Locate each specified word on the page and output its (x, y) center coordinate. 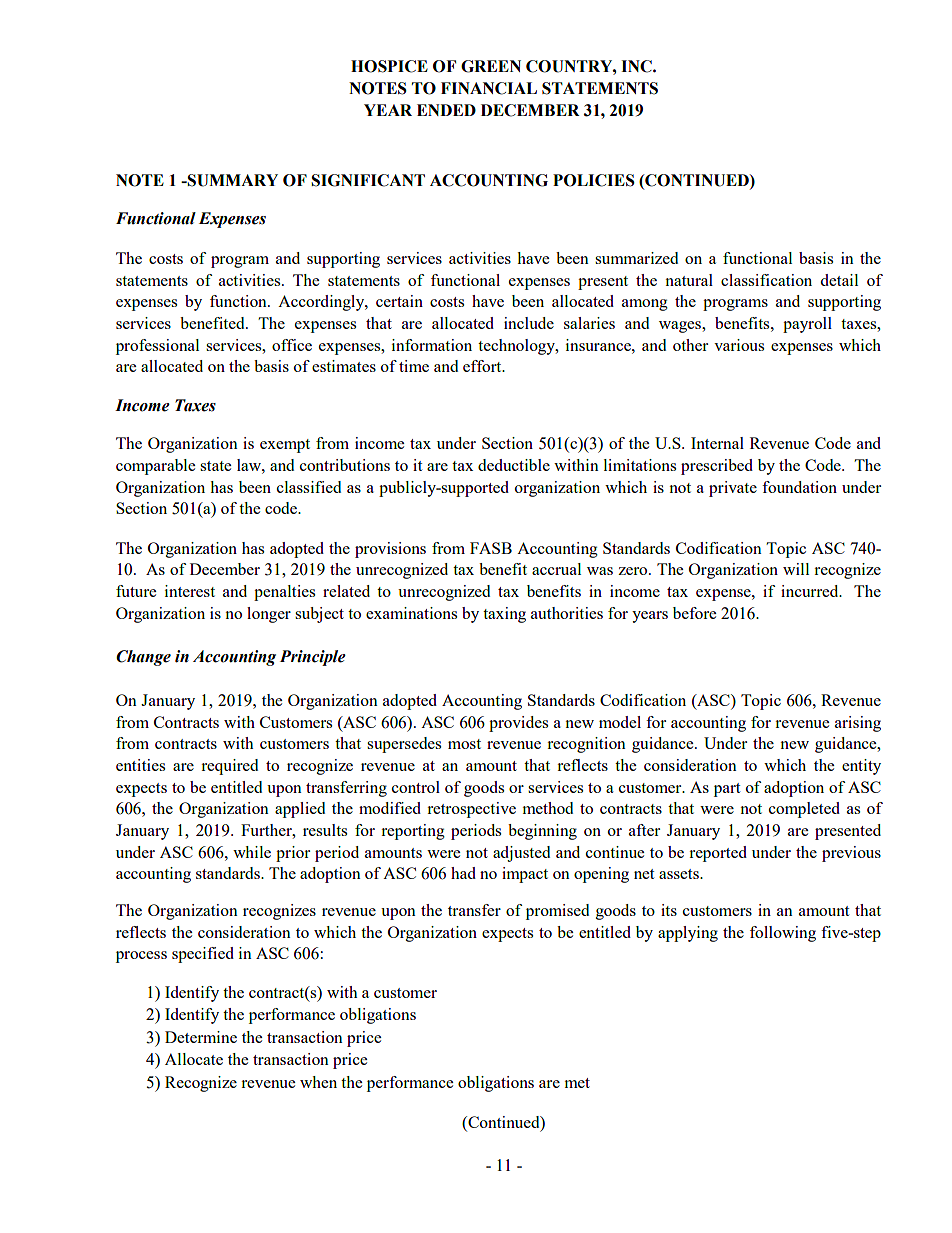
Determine (201, 1037)
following (783, 934)
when (318, 1082)
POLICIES (594, 180)
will (796, 569)
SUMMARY (232, 180)
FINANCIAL (489, 88)
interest (190, 591)
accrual (556, 569)
